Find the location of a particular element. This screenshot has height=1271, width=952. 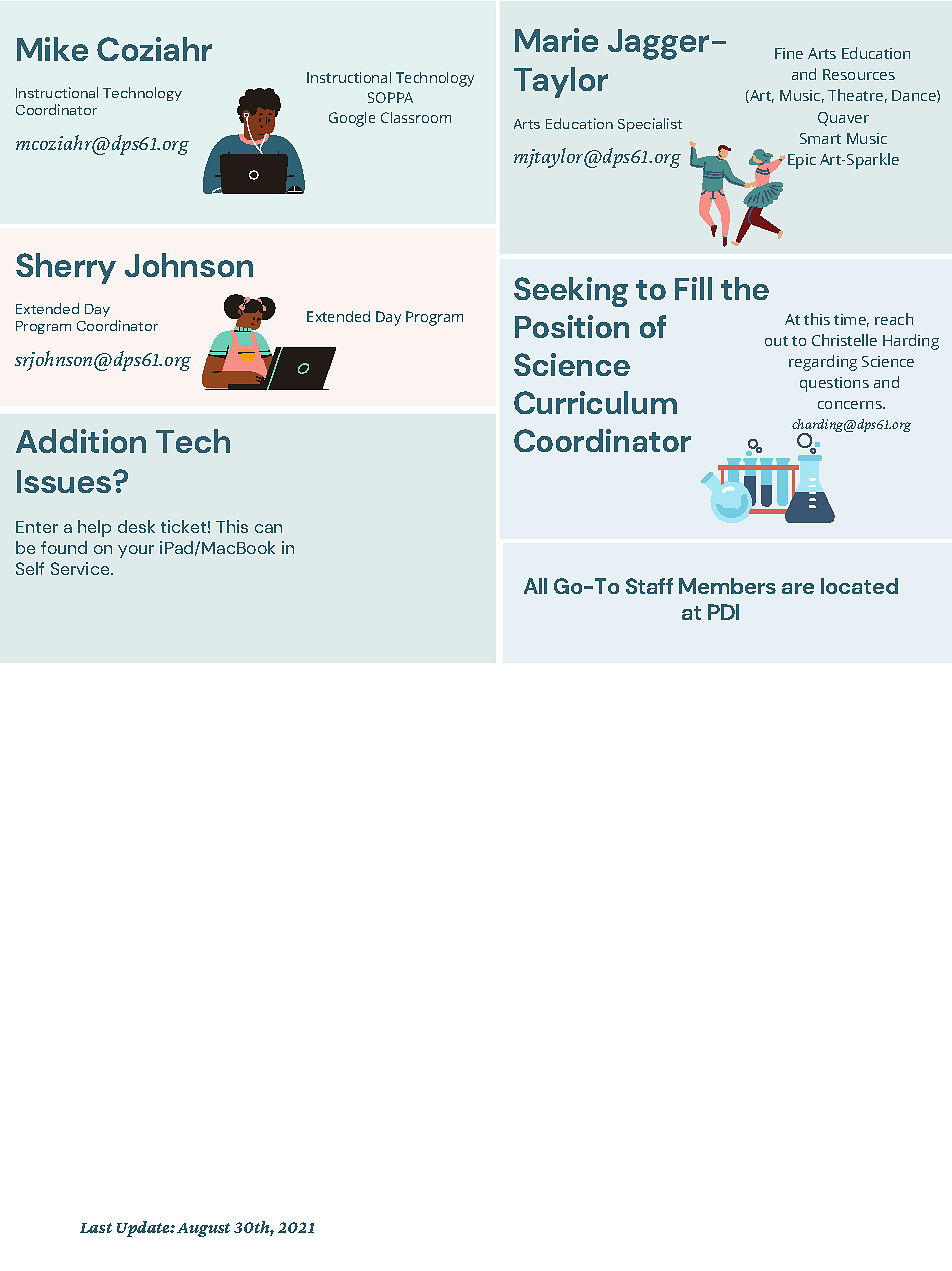

Addition is located at coordinates (81, 441).
